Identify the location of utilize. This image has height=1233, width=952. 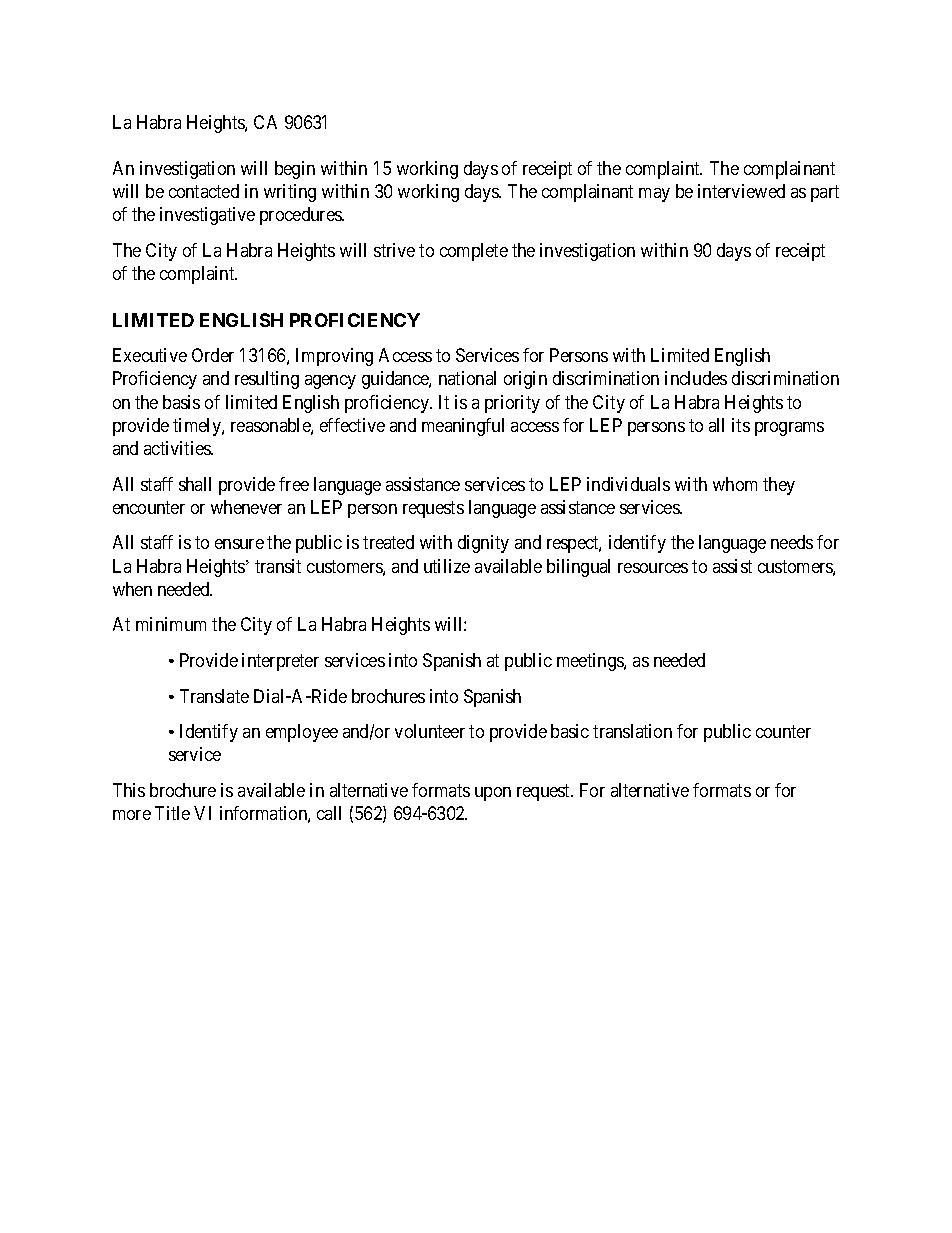
(447, 566).
